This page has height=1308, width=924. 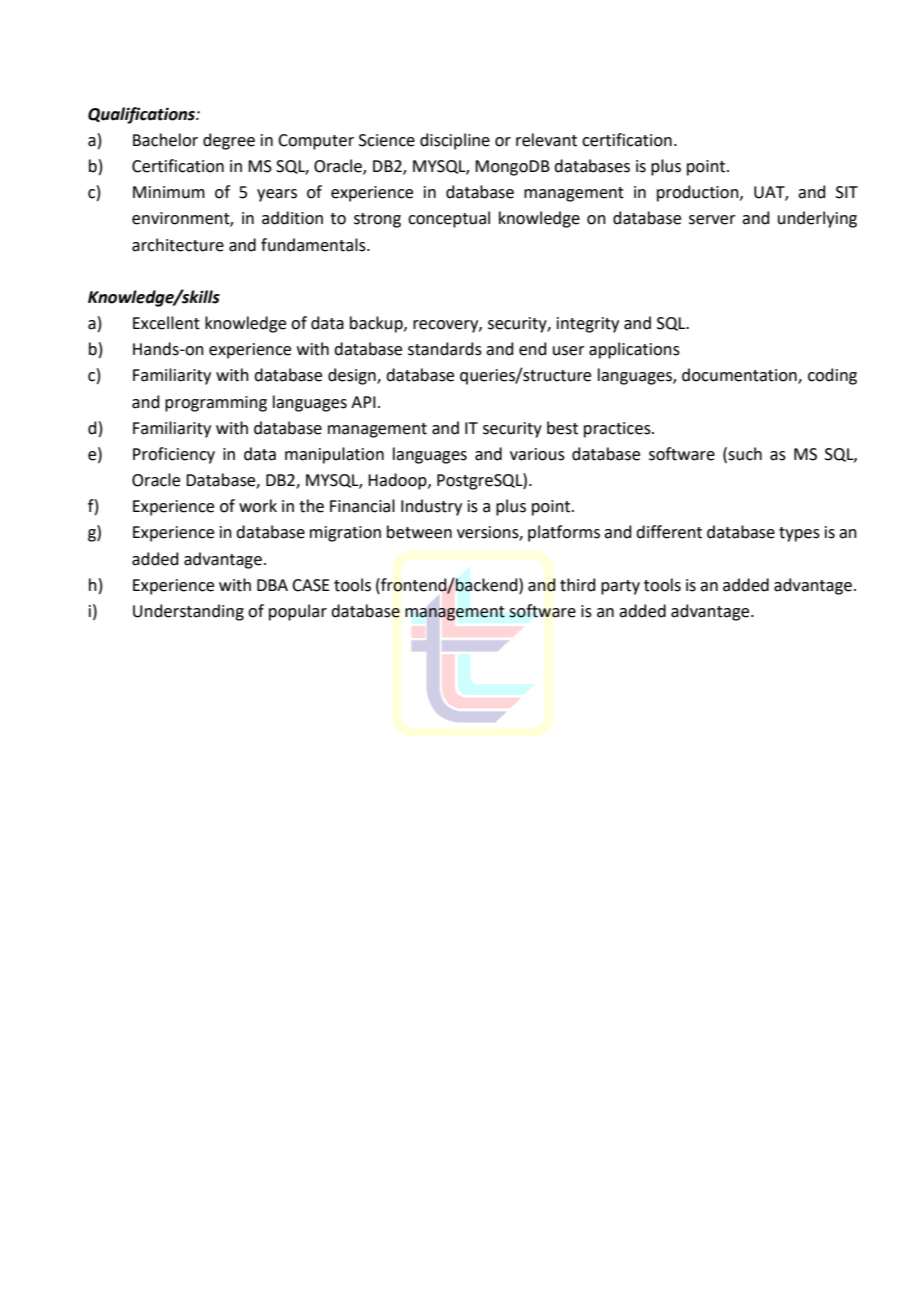 What do you see at coordinates (178, 245) in the page?
I see `architecture` at bounding box center [178, 245].
